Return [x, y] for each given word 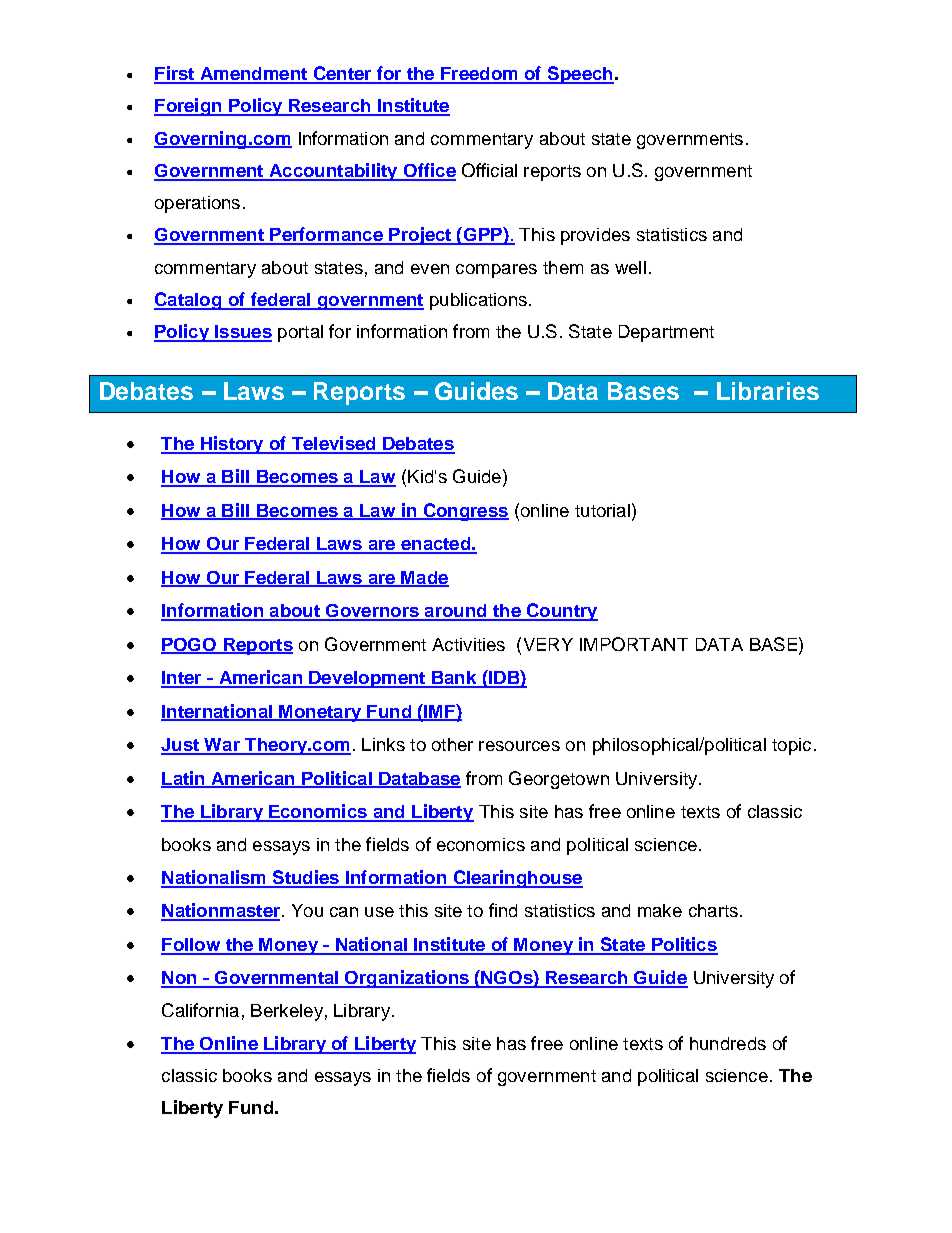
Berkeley [287, 1012]
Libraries [768, 391]
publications [478, 301]
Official [489, 170]
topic [791, 746]
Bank [454, 679]
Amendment [253, 75]
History [232, 445]
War [222, 746]
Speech [579, 75]
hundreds [728, 1043]
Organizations [407, 979]
